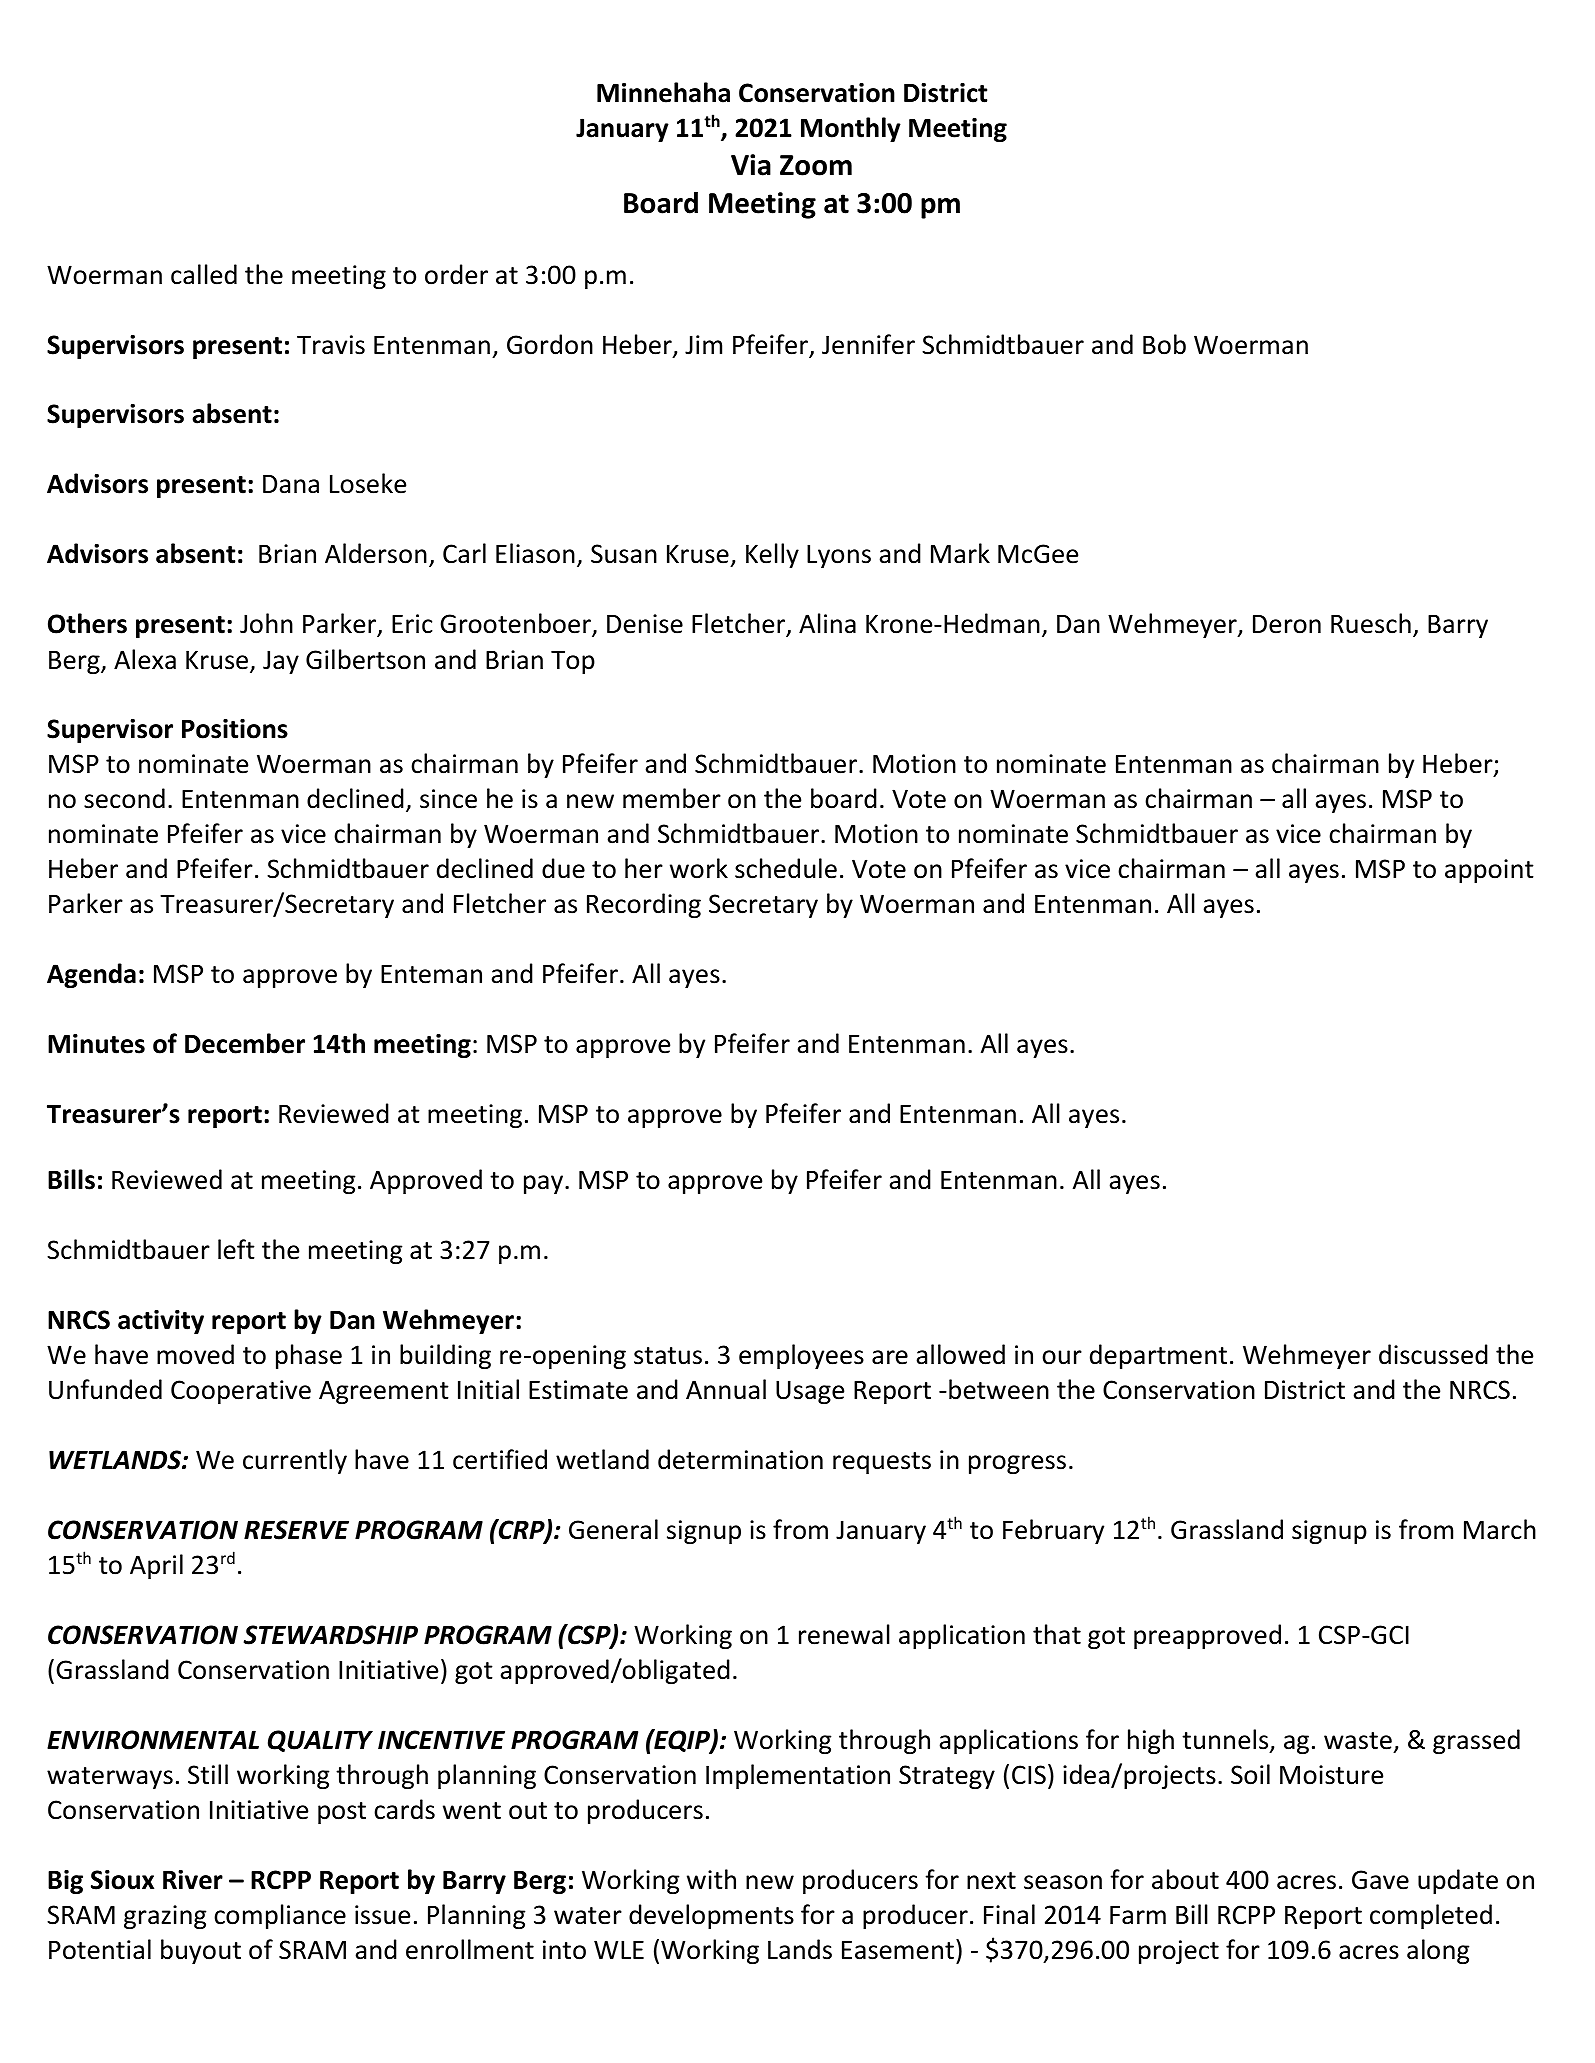 The height and width of the screenshot is (2063, 1595). I want to click on member, so click(672, 798).
